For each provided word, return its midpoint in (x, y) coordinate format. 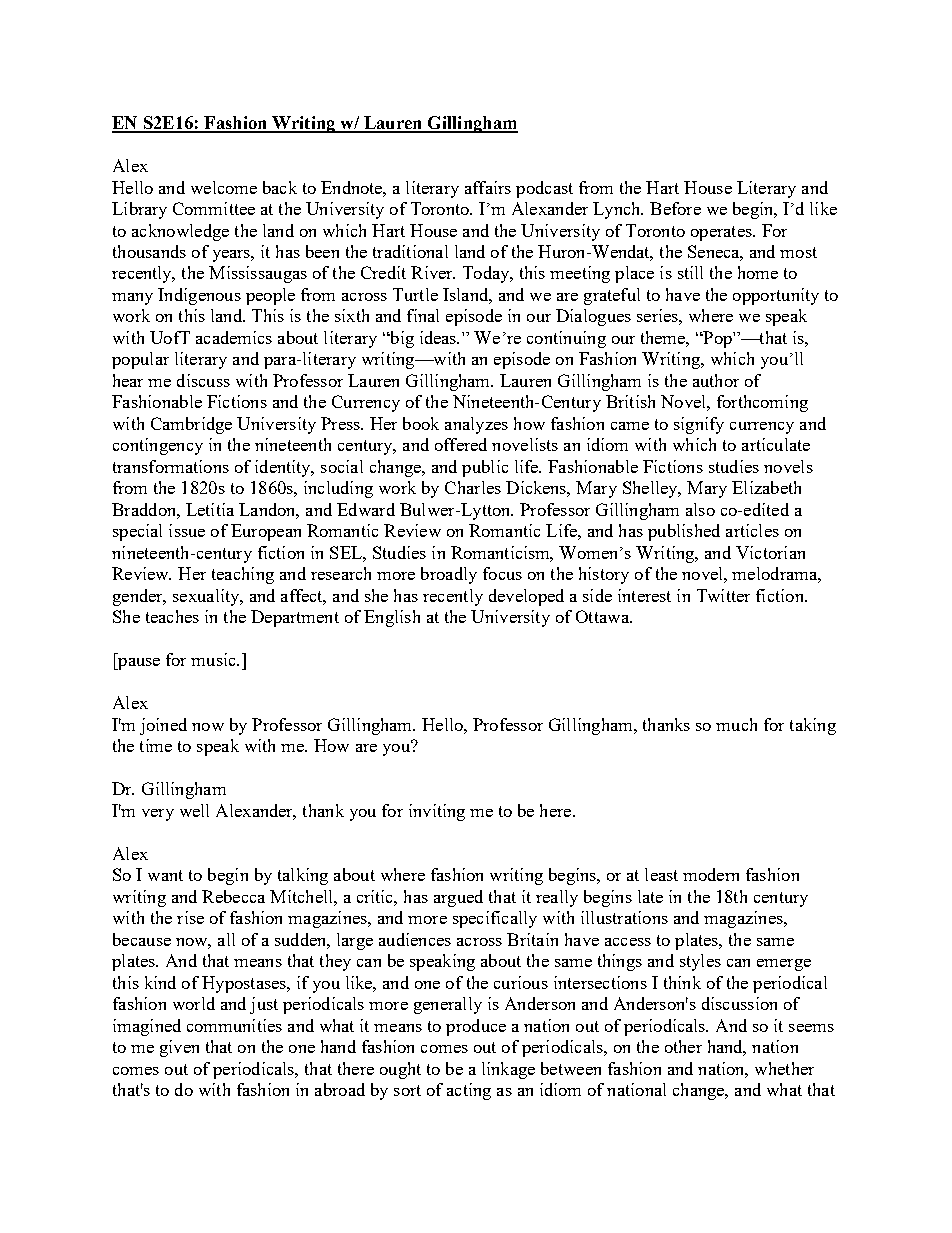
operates (722, 233)
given (179, 1048)
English (392, 618)
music (214, 659)
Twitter (723, 595)
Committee (214, 208)
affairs (488, 187)
